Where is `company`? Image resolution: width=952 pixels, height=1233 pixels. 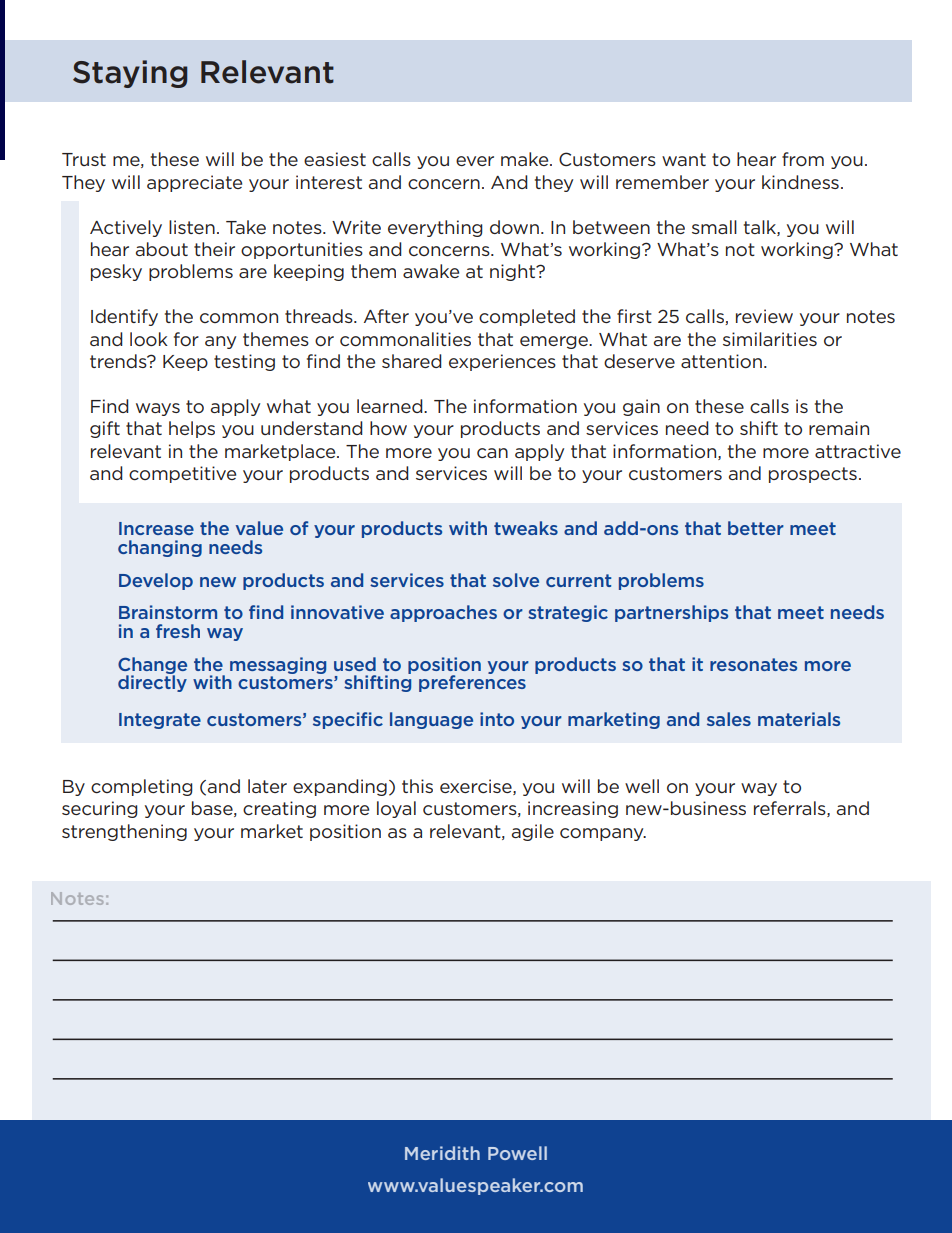
company is located at coordinates (603, 834).
